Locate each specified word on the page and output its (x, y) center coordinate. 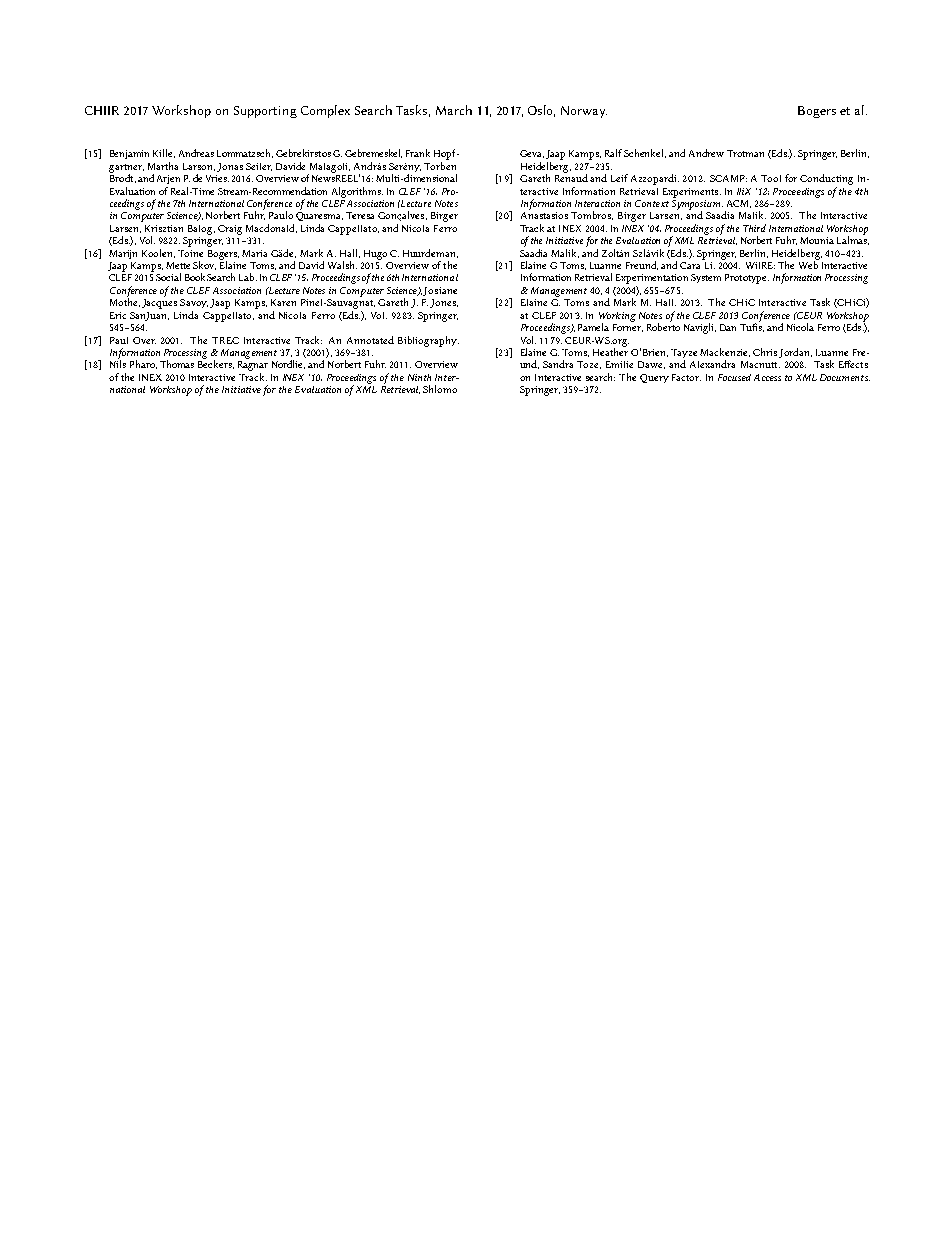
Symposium (697, 204)
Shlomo (440, 389)
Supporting (265, 112)
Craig (230, 230)
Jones (444, 303)
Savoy (194, 303)
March (454, 110)
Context (652, 203)
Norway (584, 112)
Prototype (747, 279)
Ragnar (253, 366)
